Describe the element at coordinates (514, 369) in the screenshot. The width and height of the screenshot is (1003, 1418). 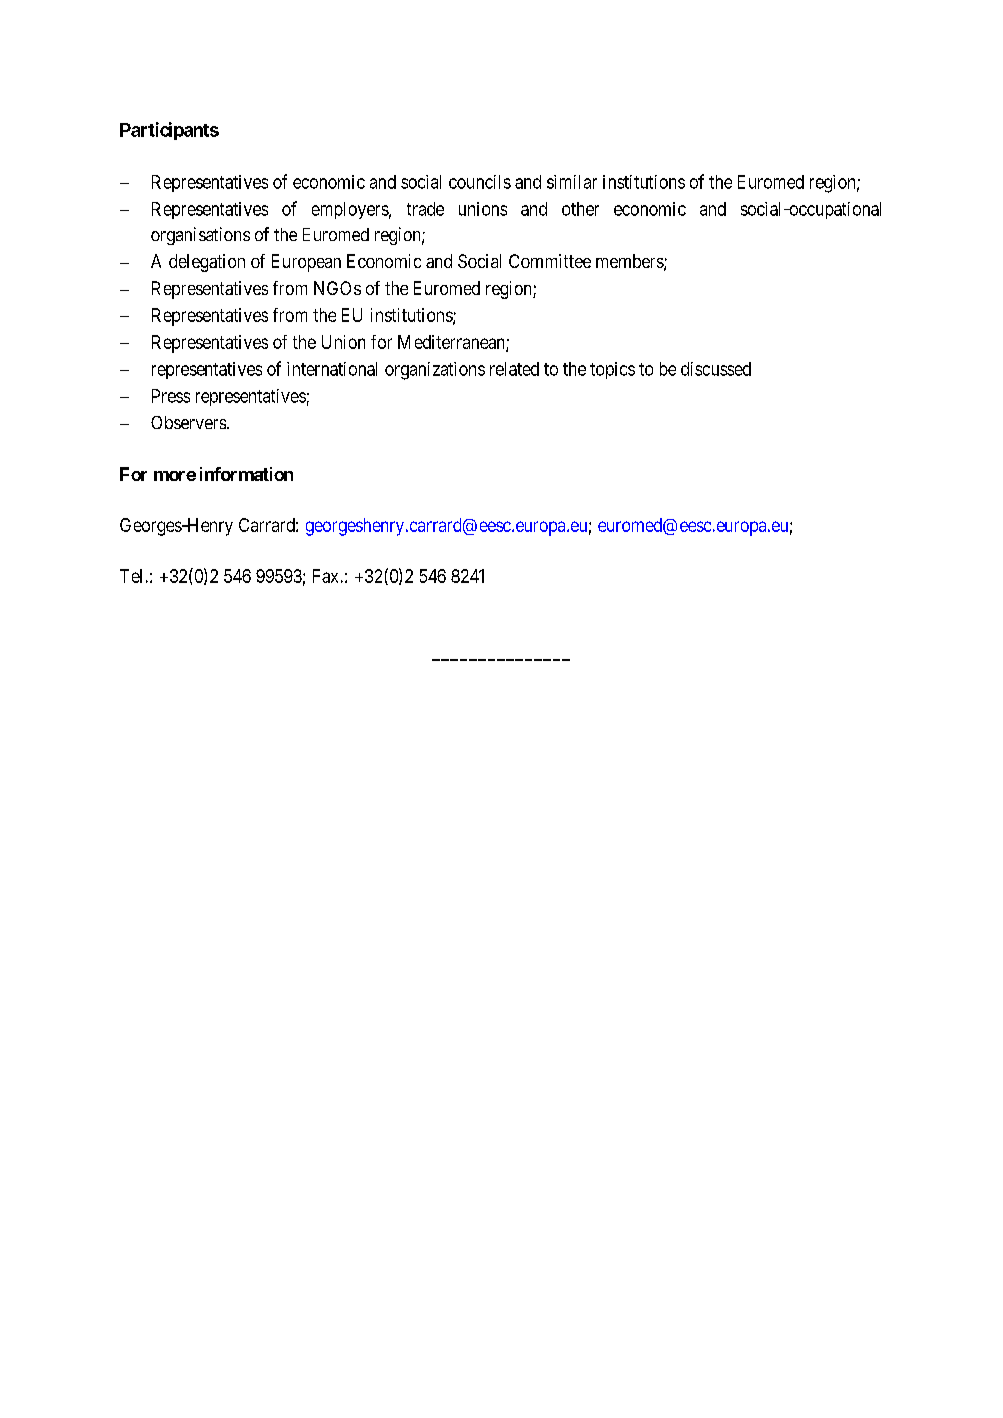
I see `related` at that location.
